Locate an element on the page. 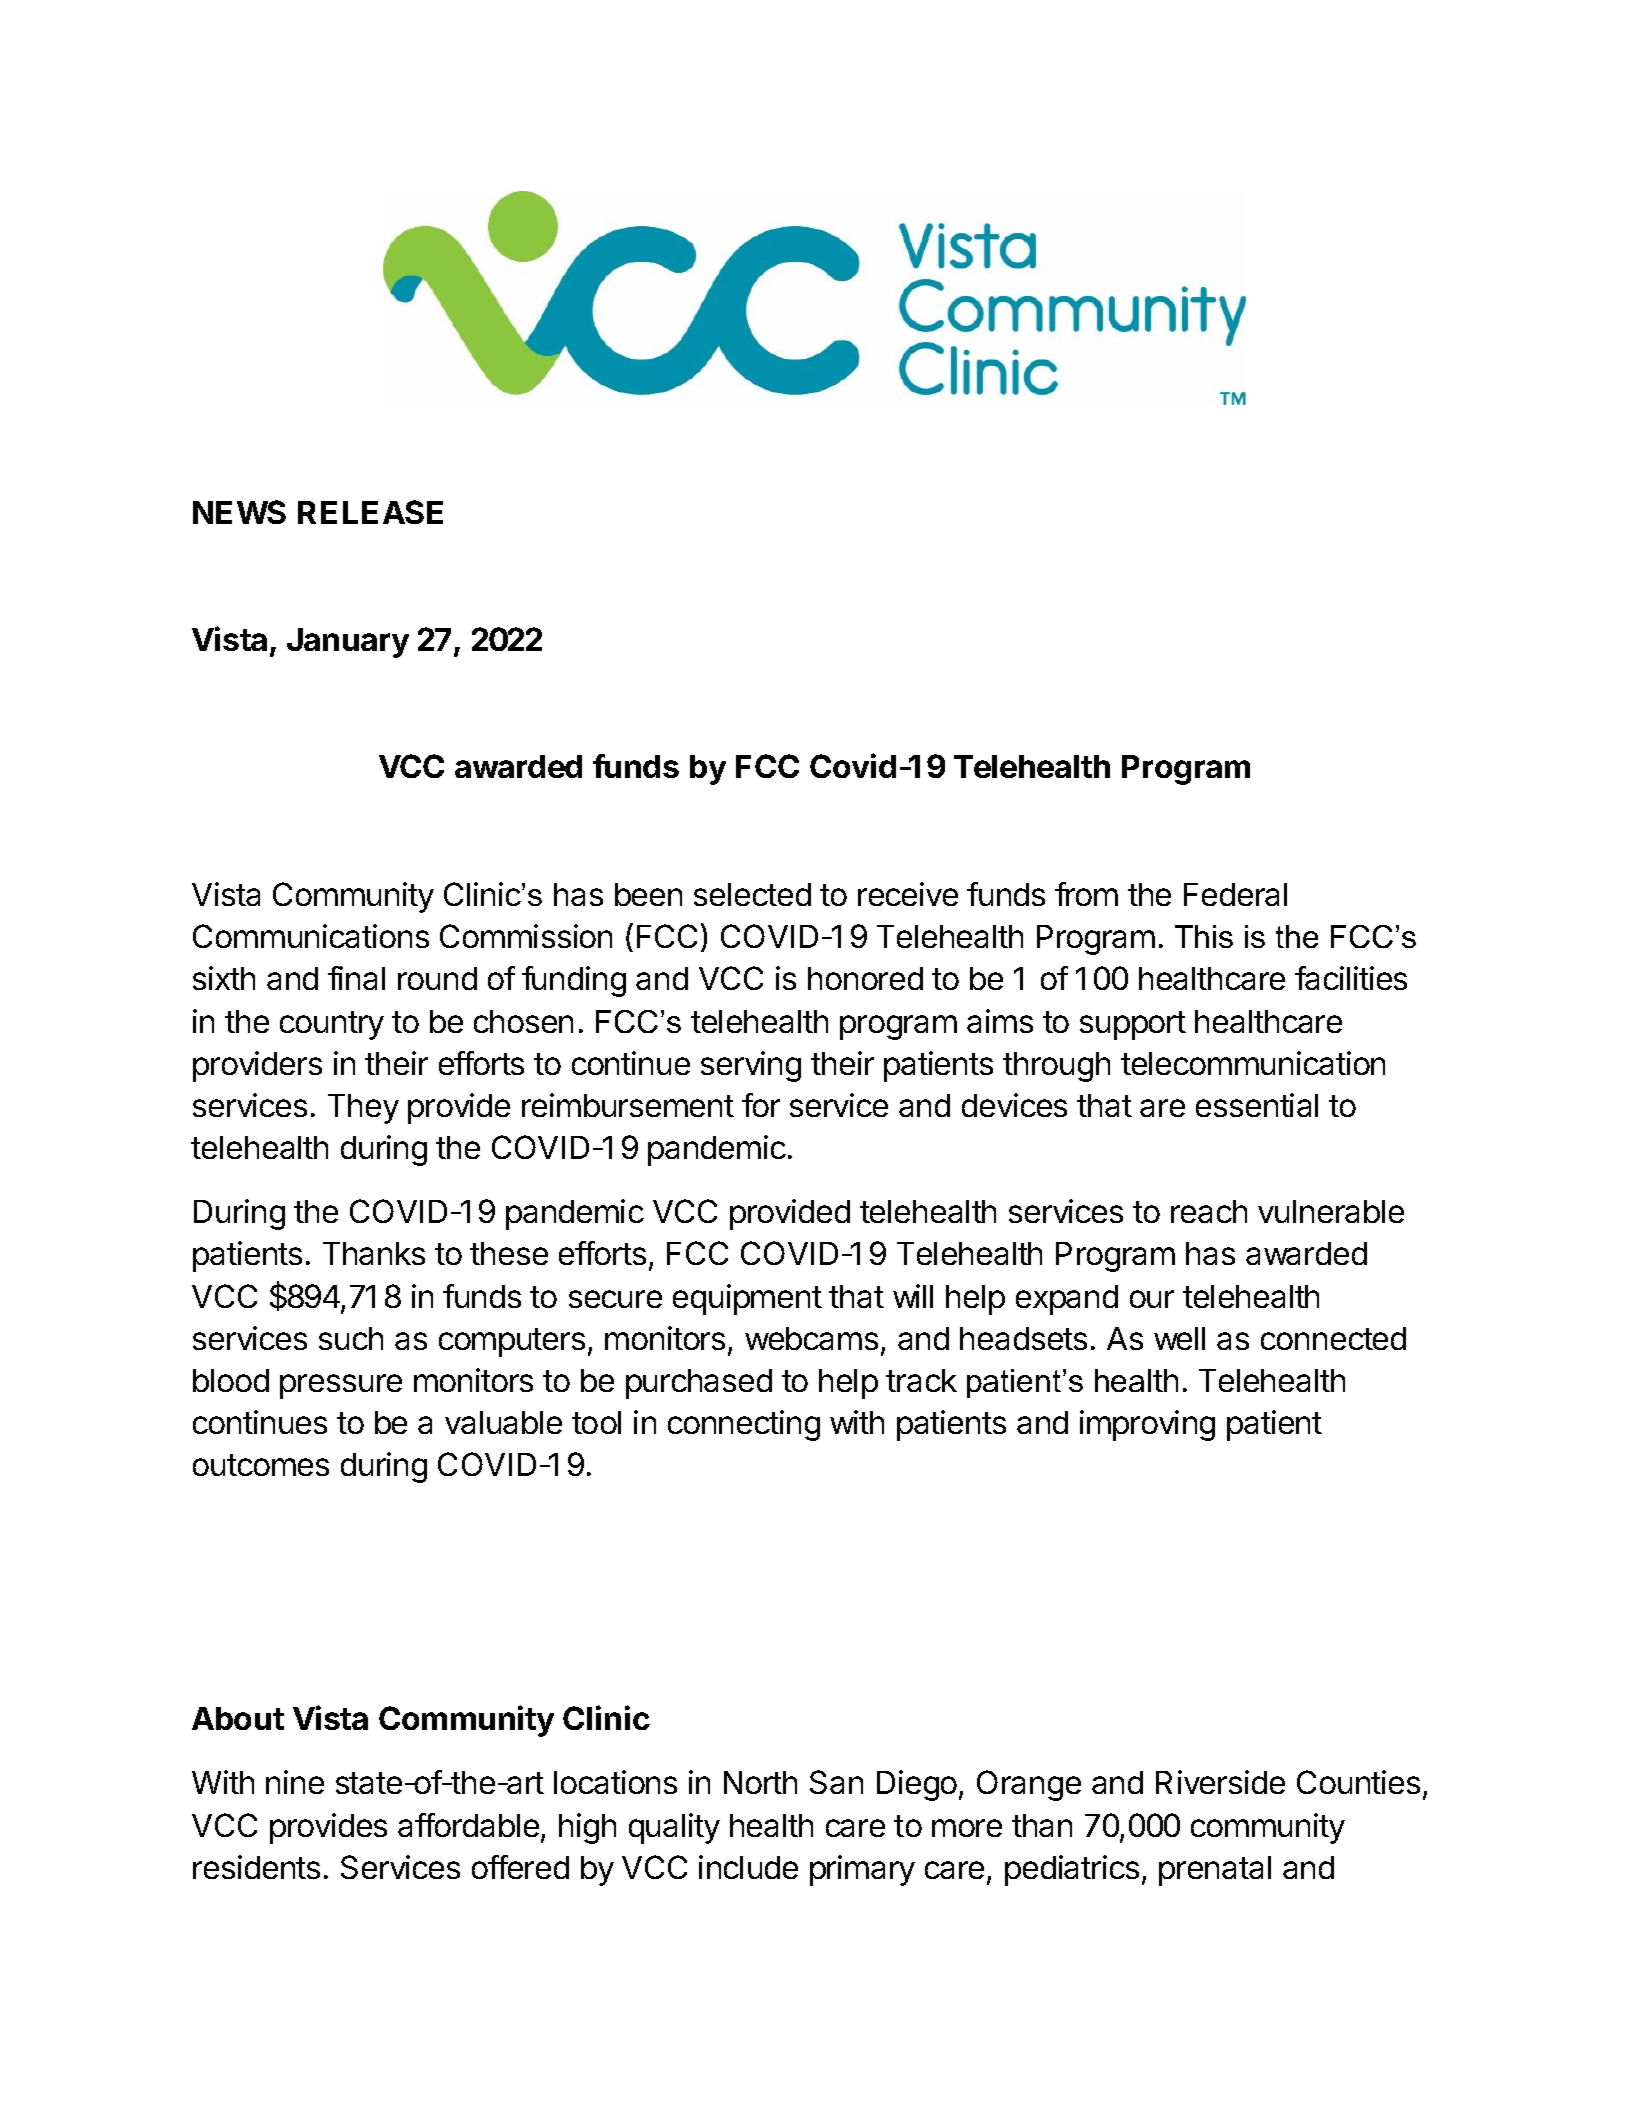 Image resolution: width=1630 pixels, height=2109 pixels. nine is located at coordinates (295, 1782).
